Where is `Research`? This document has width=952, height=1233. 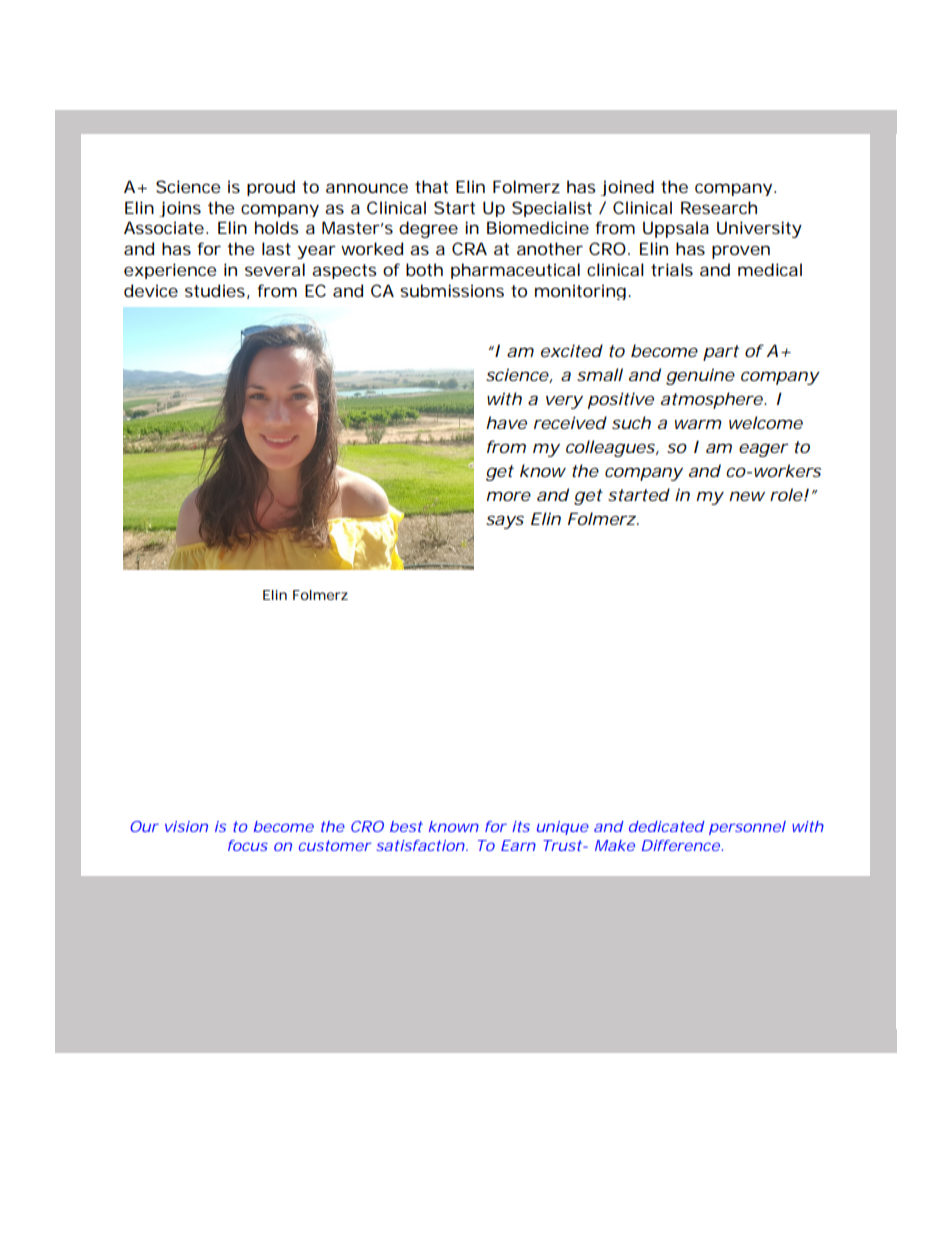
Research is located at coordinates (719, 207).
